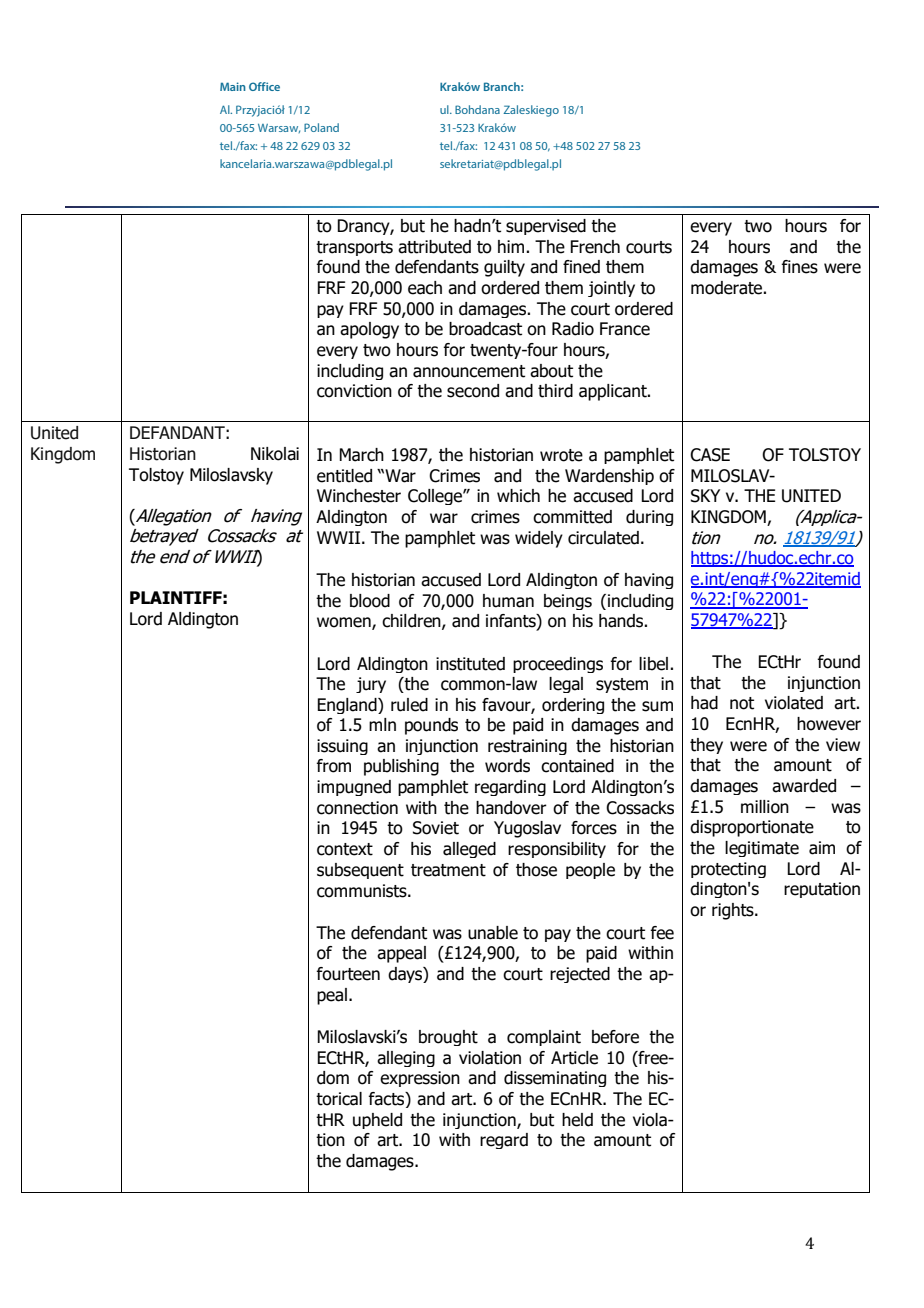 The width and height of the page is (924, 1308). I want to click on issuing, so click(342, 747).
